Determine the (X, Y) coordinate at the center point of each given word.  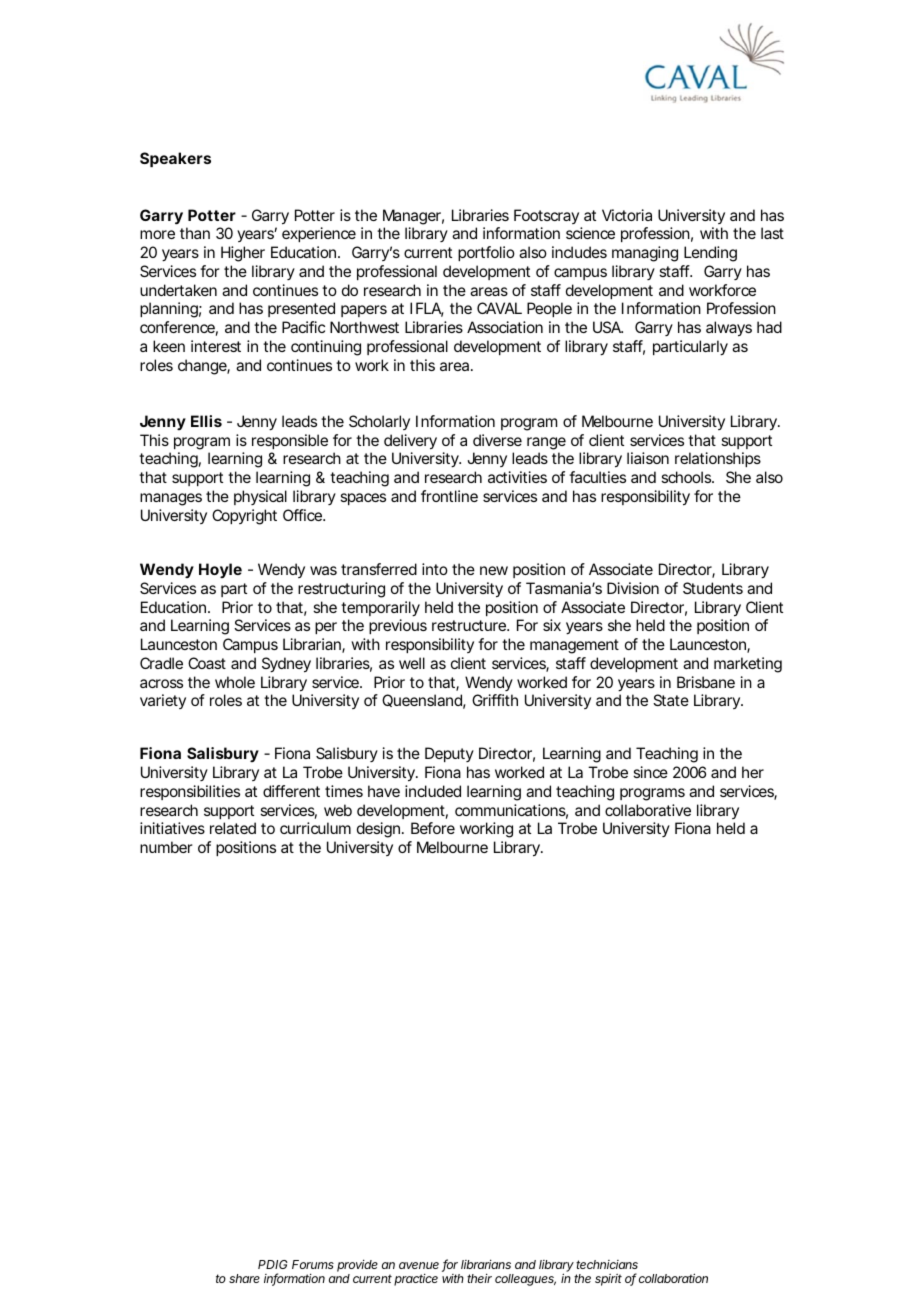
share (244, 1278)
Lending (710, 254)
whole (235, 682)
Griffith (495, 700)
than (195, 233)
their (479, 1278)
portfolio (486, 253)
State (671, 700)
